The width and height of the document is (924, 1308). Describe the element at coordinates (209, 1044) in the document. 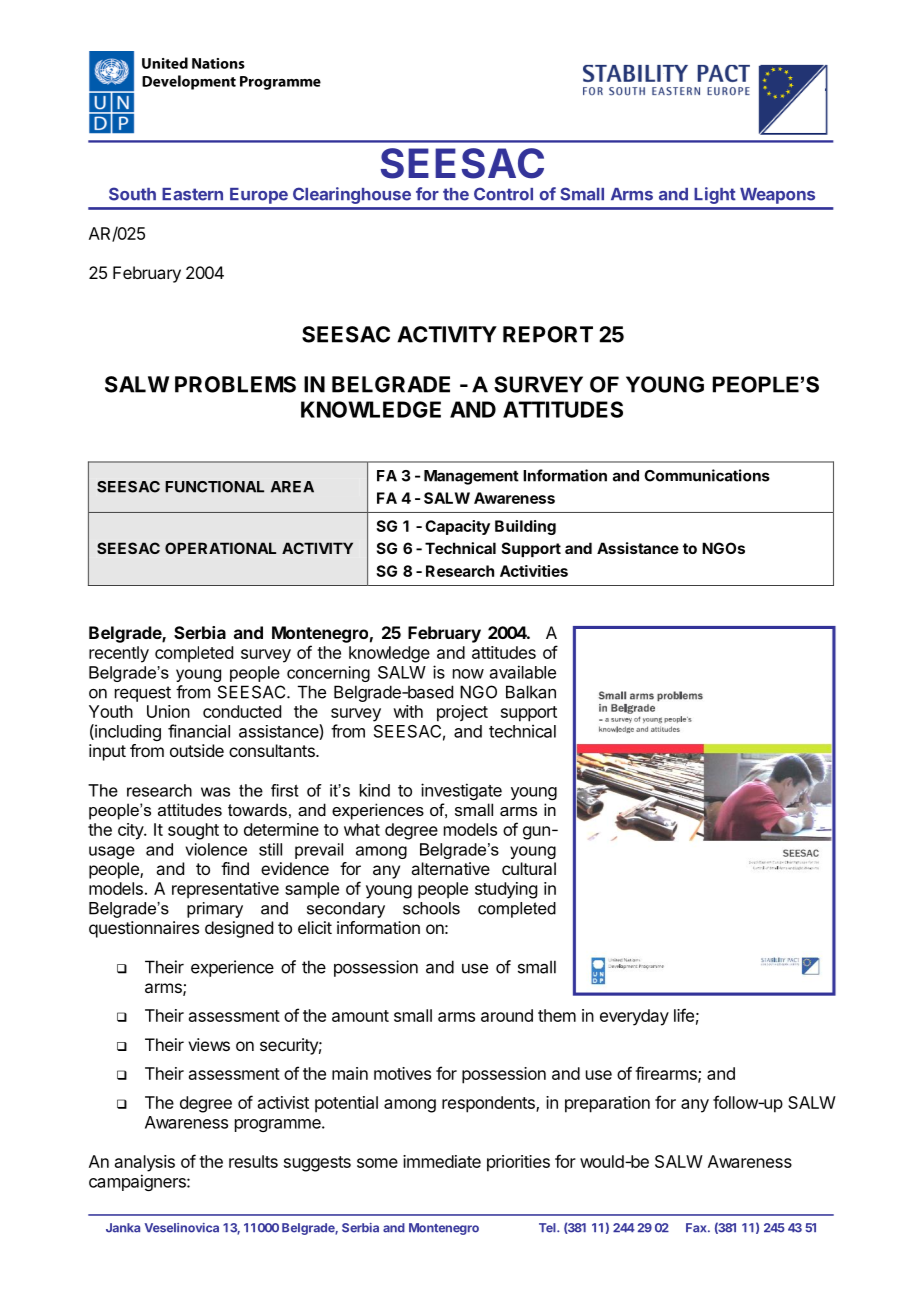

I see `views` at that location.
